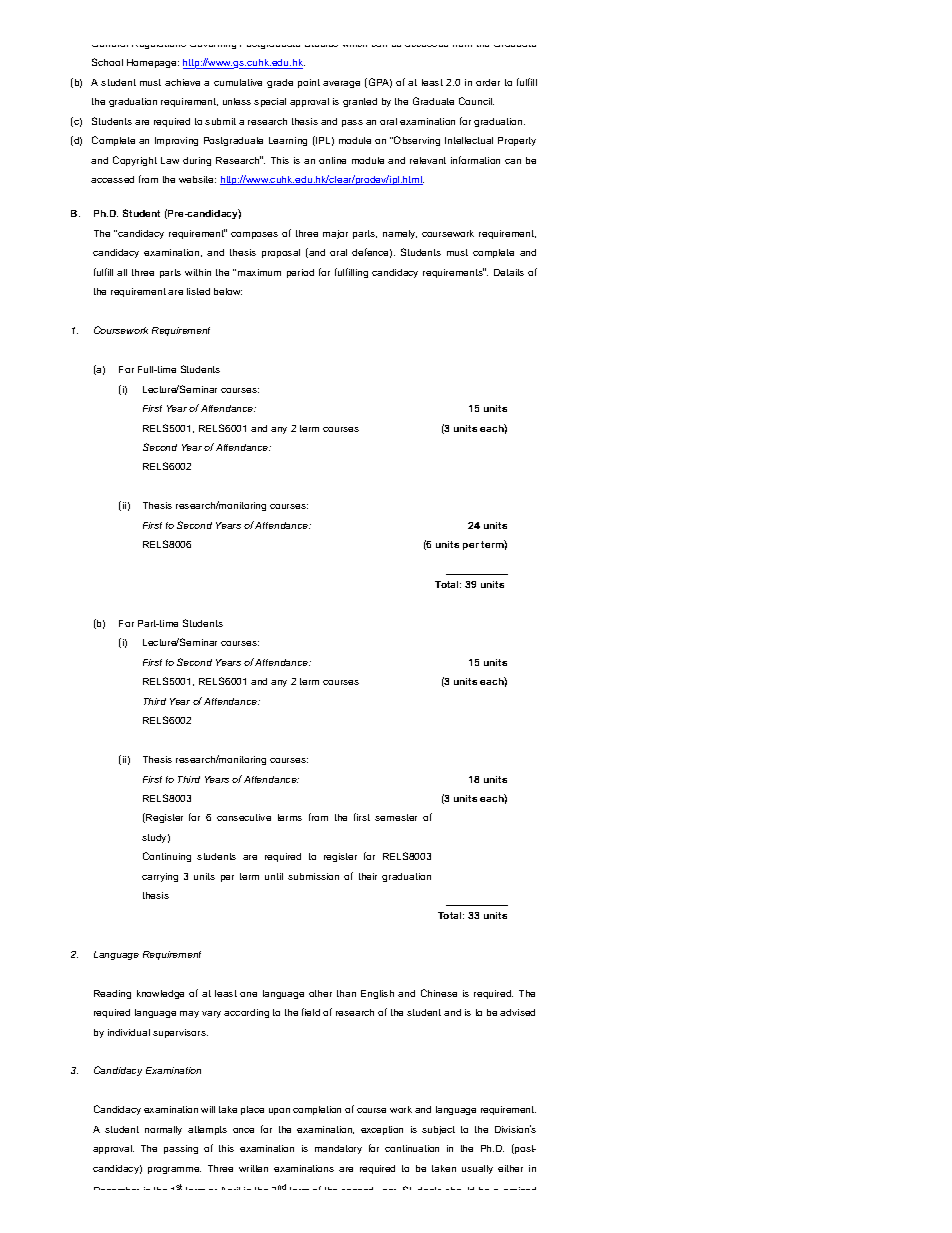 The image size is (952, 1233). What do you see at coordinates (153, 63) in the image?
I see `Homepage` at bounding box center [153, 63].
